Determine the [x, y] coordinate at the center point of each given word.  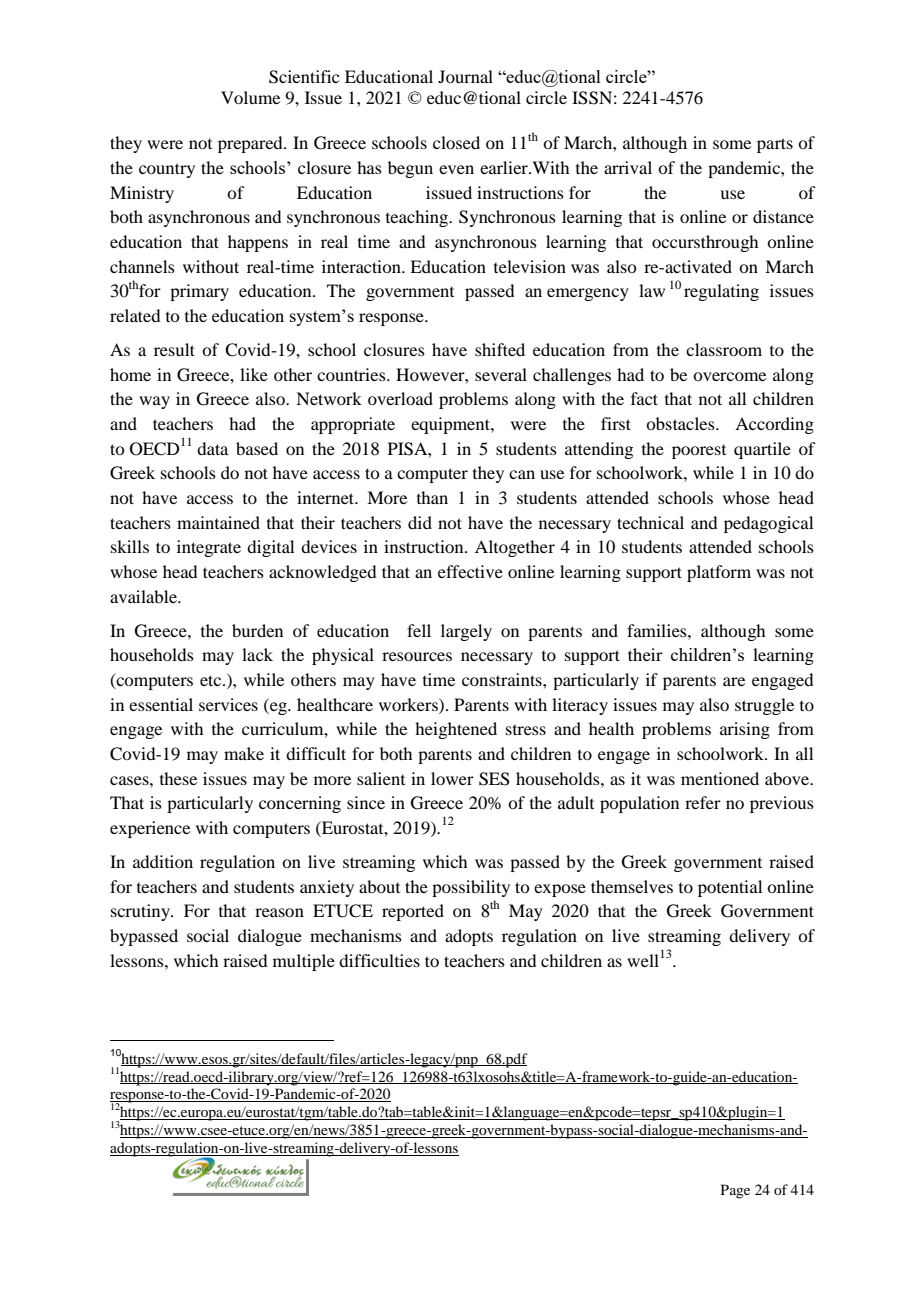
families [658, 630]
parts [775, 145]
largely [466, 632]
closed [456, 142]
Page [735, 1191]
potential [730, 888]
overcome [729, 376]
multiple [304, 962]
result [174, 349]
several [501, 374]
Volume [250, 97]
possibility [471, 888]
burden [257, 630]
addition [163, 861]
